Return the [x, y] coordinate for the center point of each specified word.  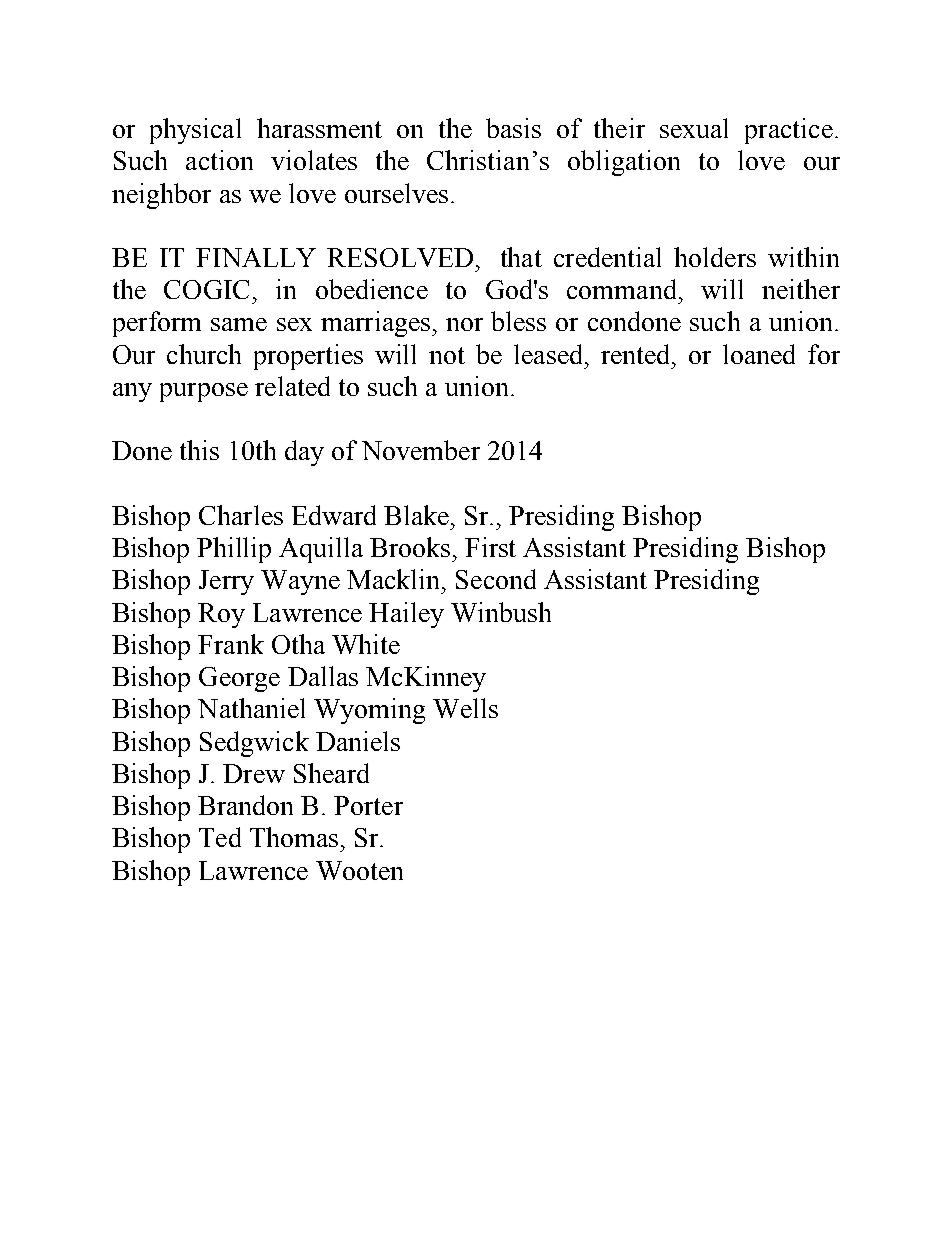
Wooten [359, 870]
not [447, 355]
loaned [759, 354]
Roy [221, 615]
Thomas [294, 837]
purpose [204, 392]
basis [513, 128]
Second [496, 579]
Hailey [406, 615]
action [219, 160]
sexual [694, 128]
